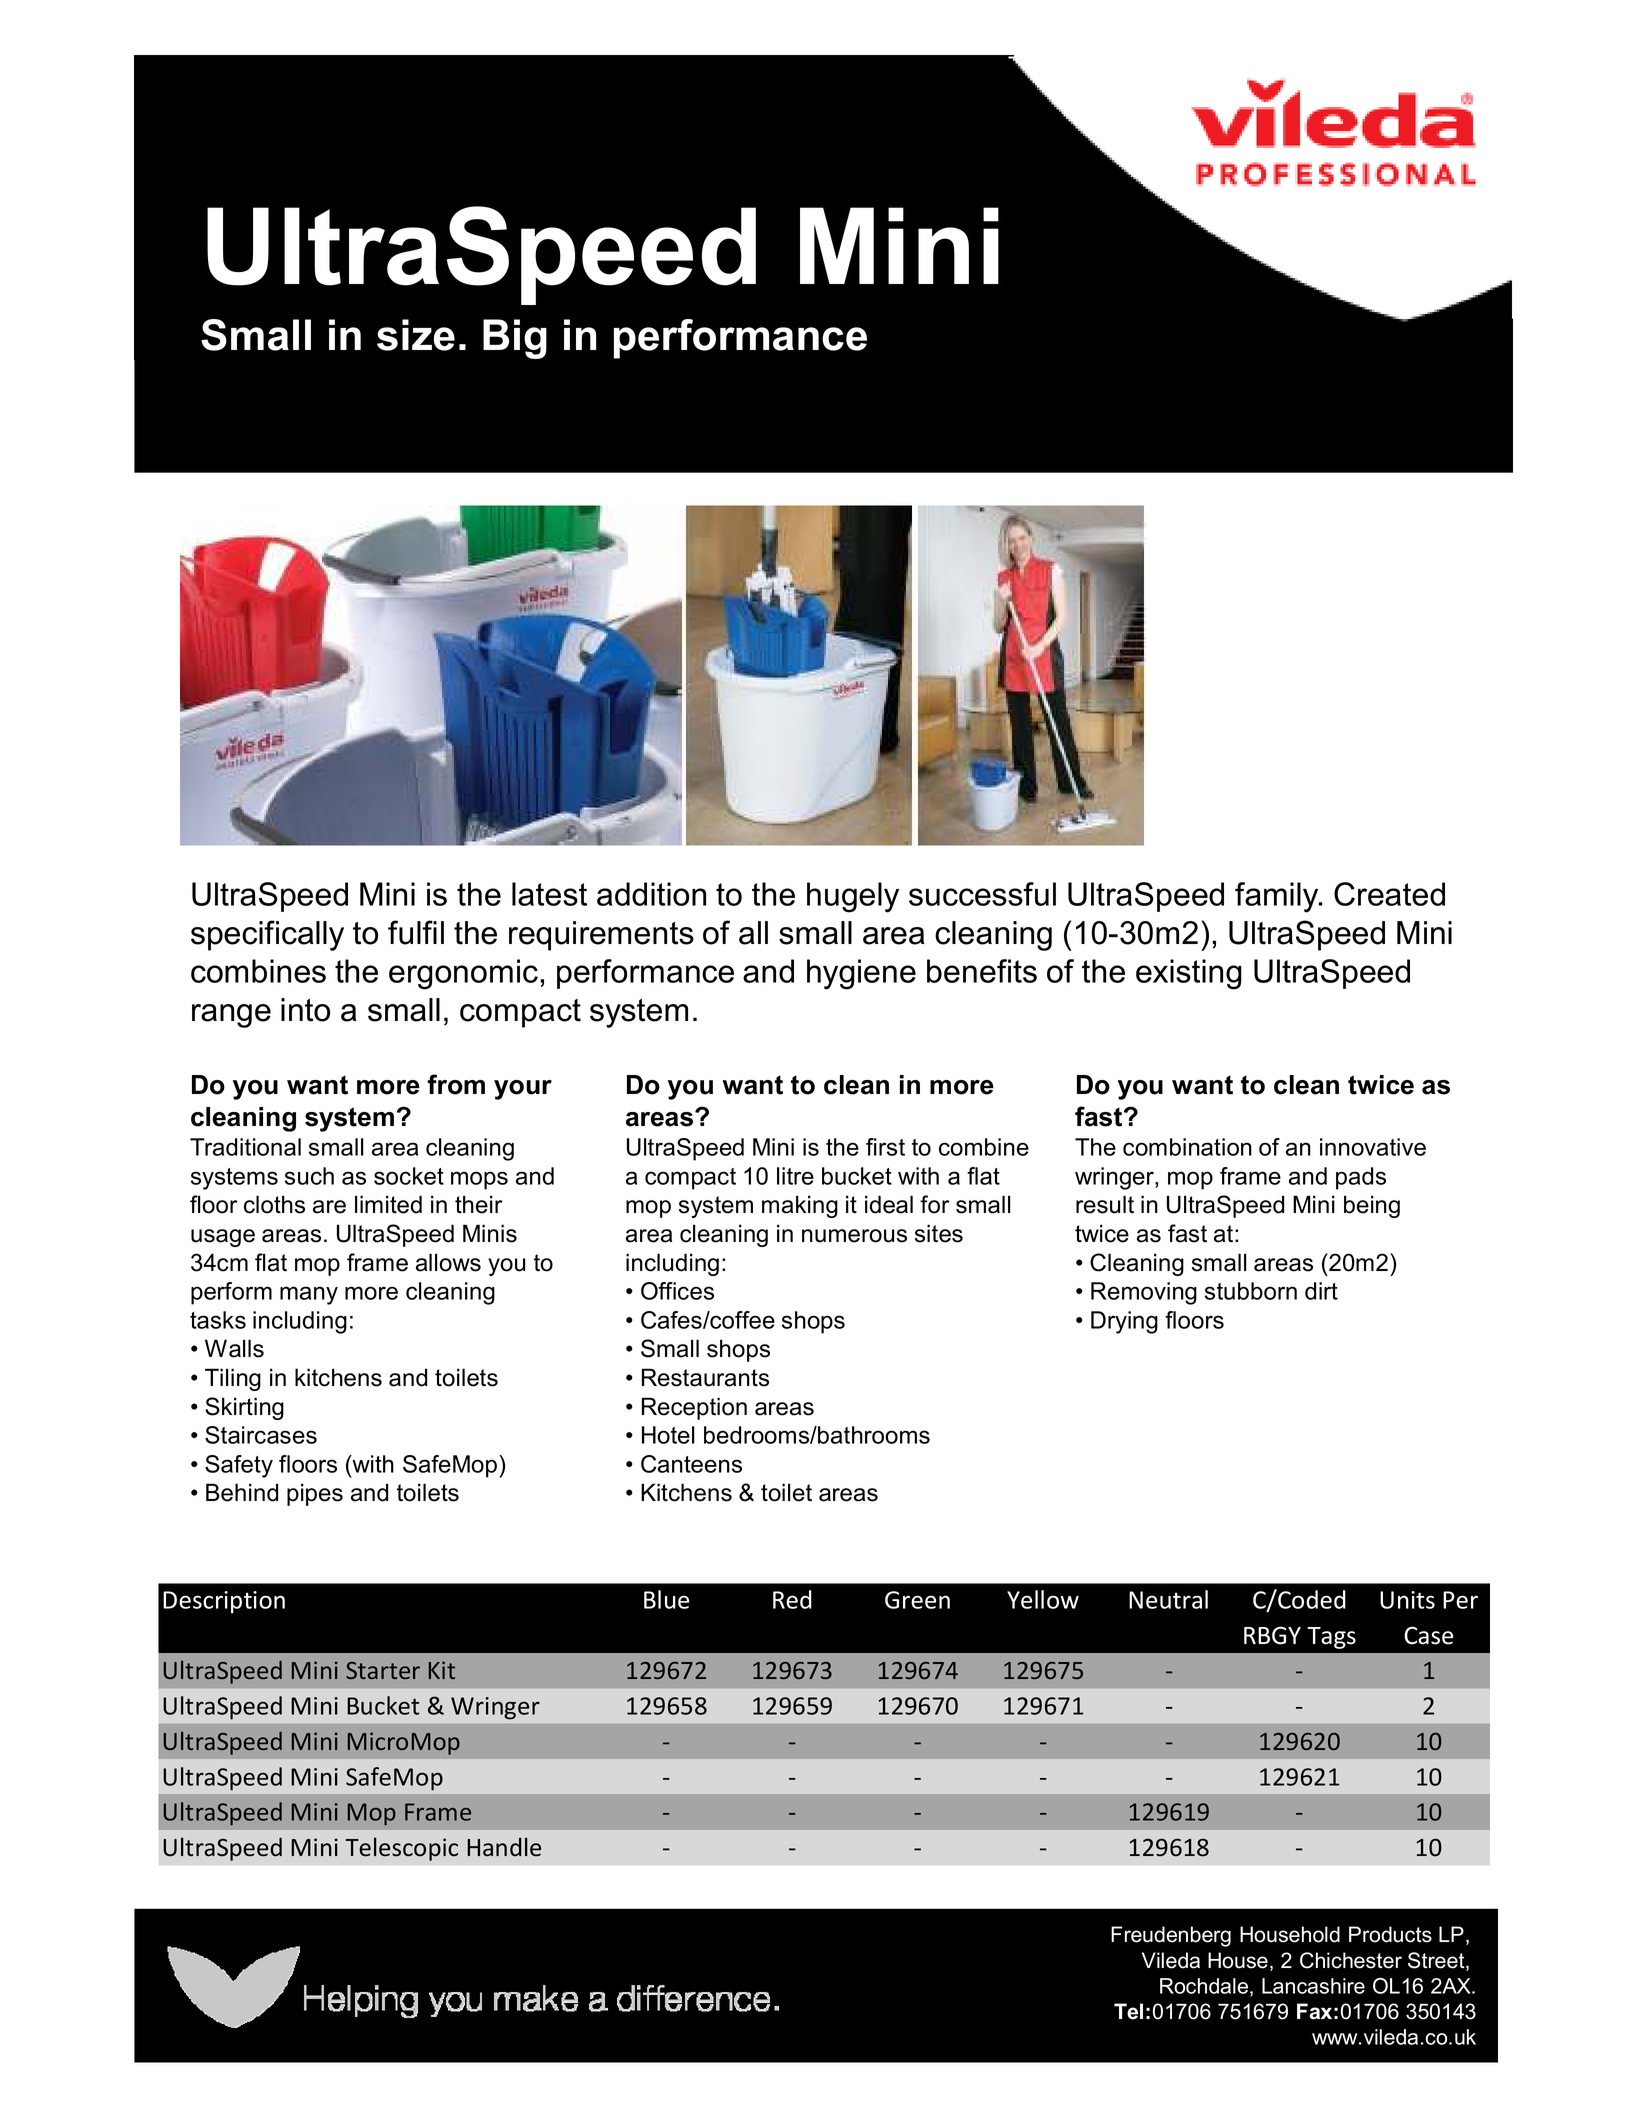  Describe the element at coordinates (409, 1176) in the screenshot. I see `socket` at that location.
